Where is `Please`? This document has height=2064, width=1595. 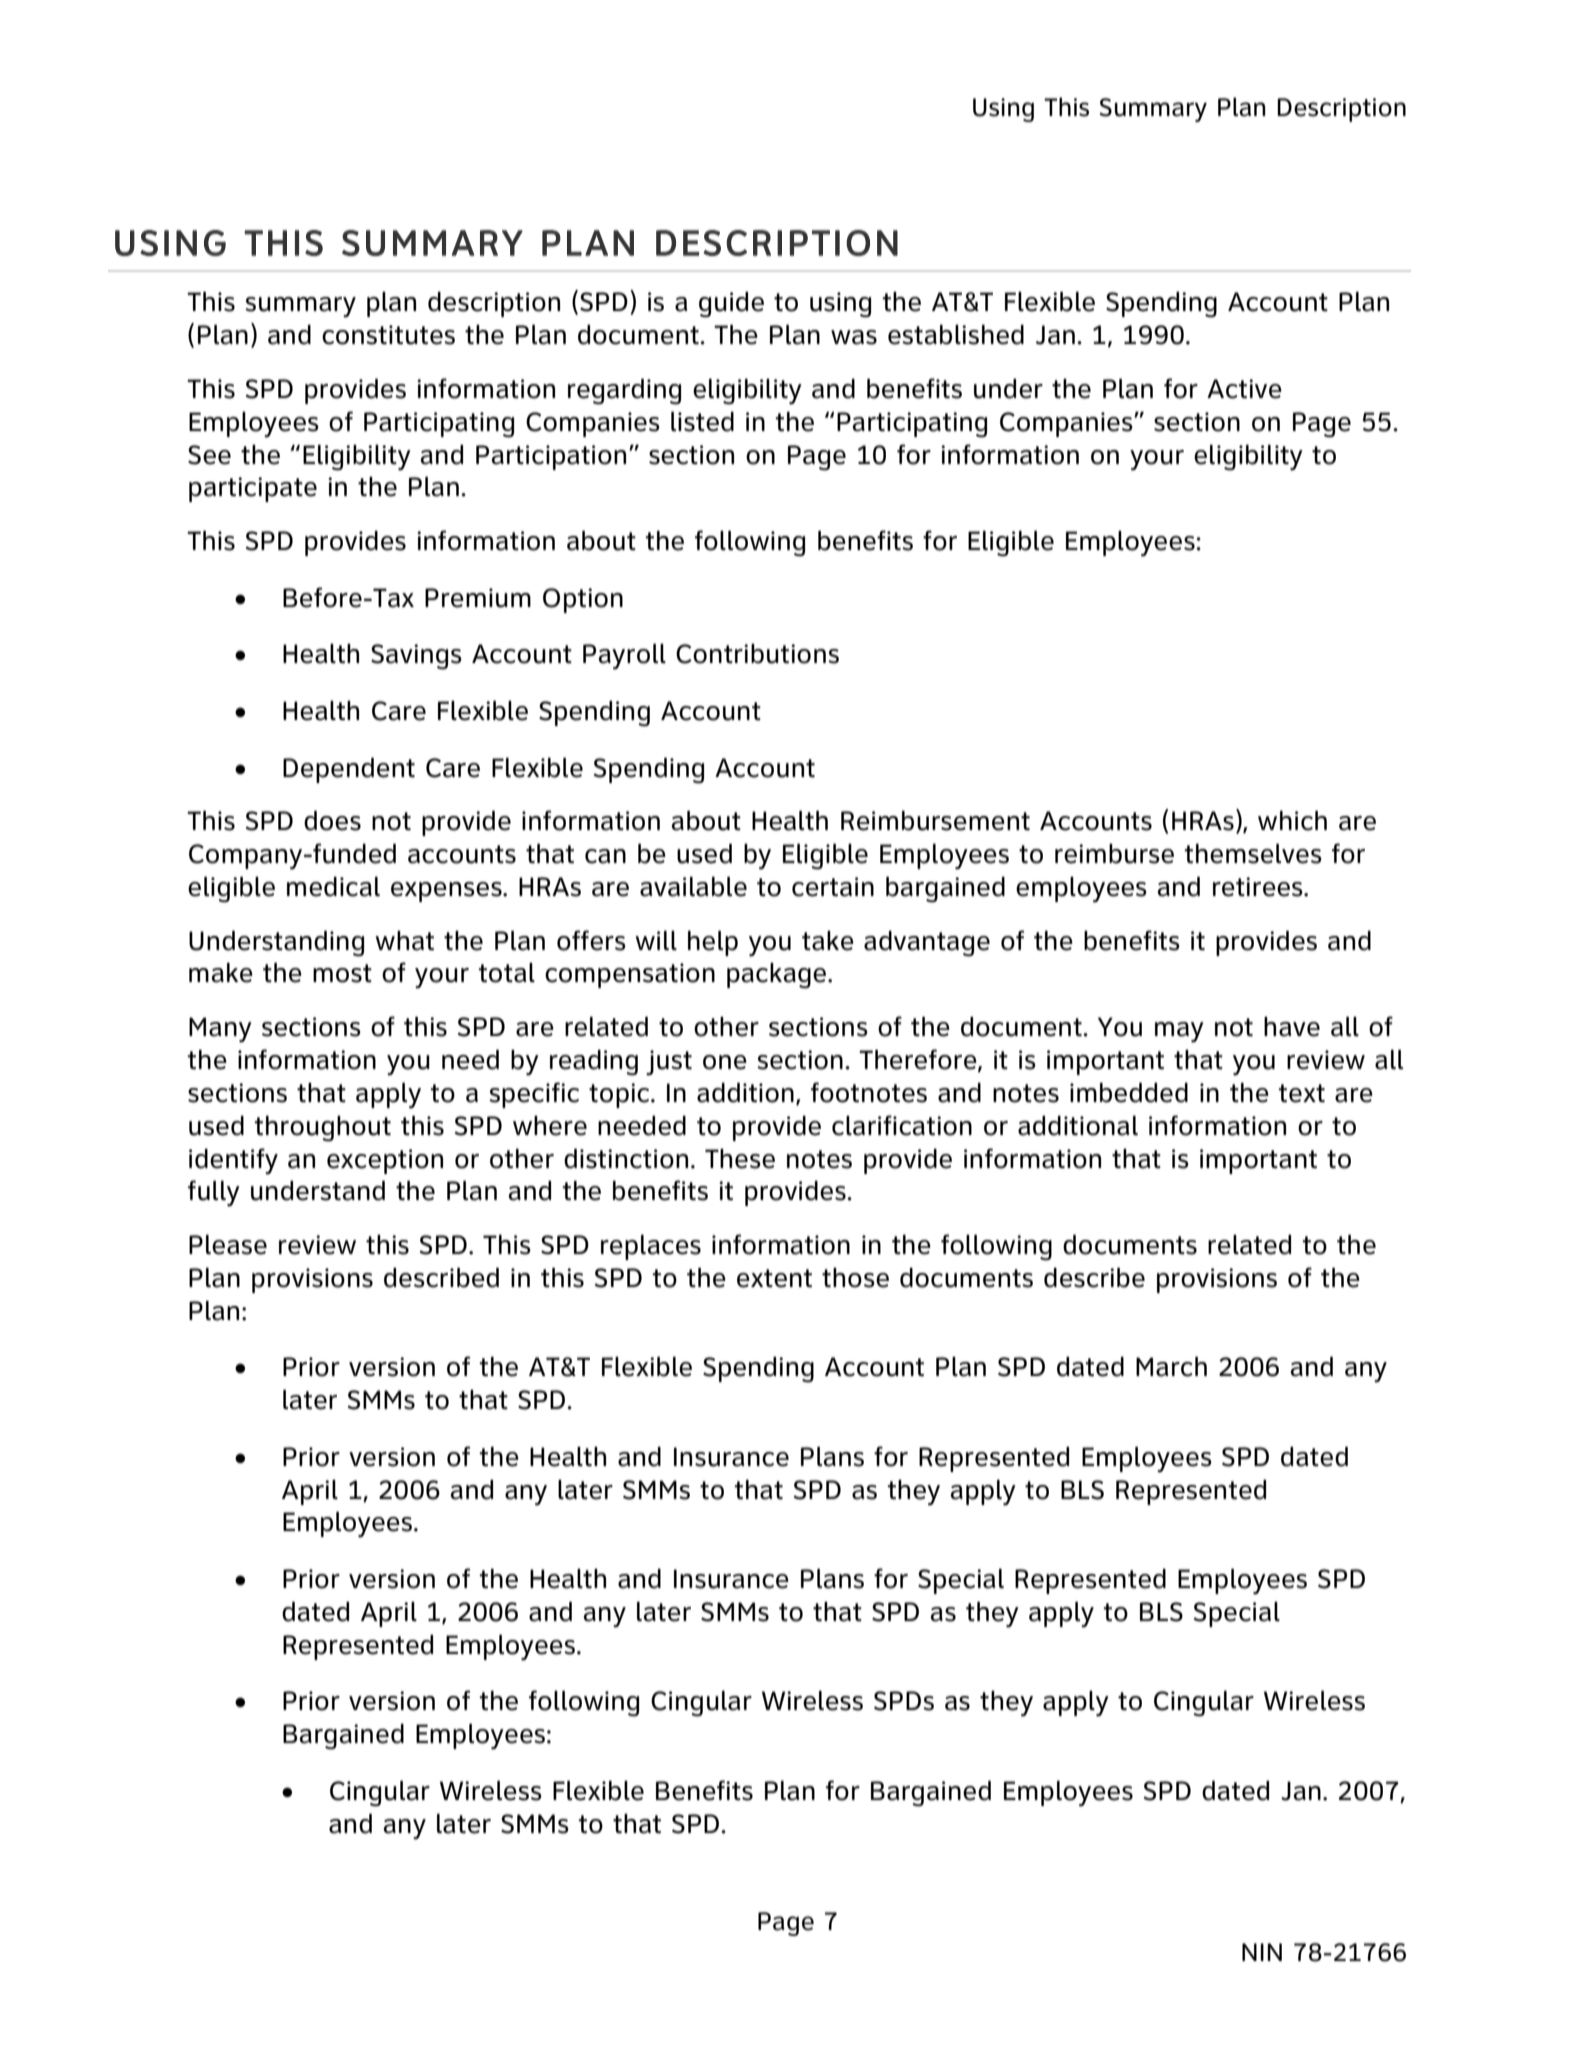
Please is located at coordinates (228, 1245).
